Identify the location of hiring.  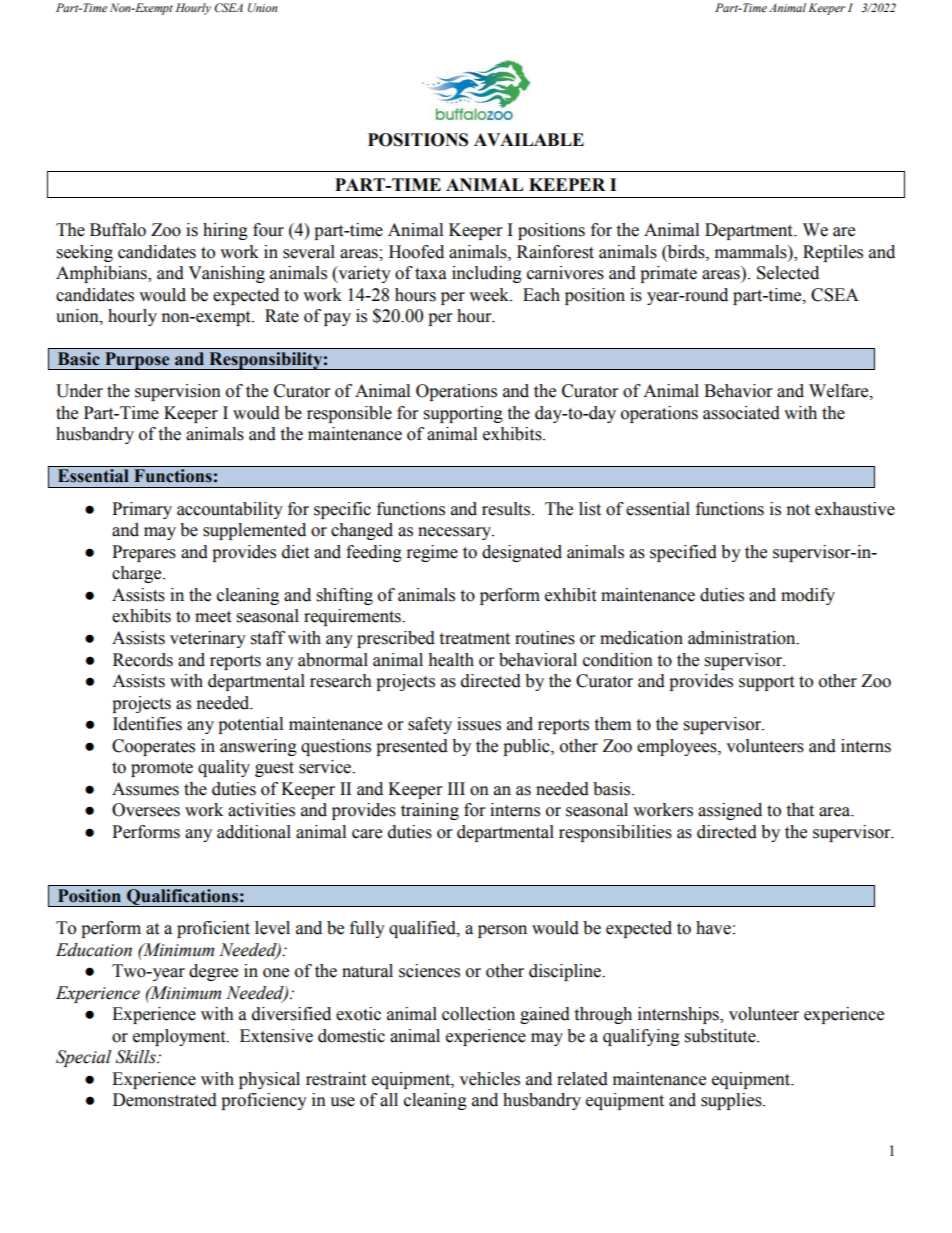
(225, 231).
